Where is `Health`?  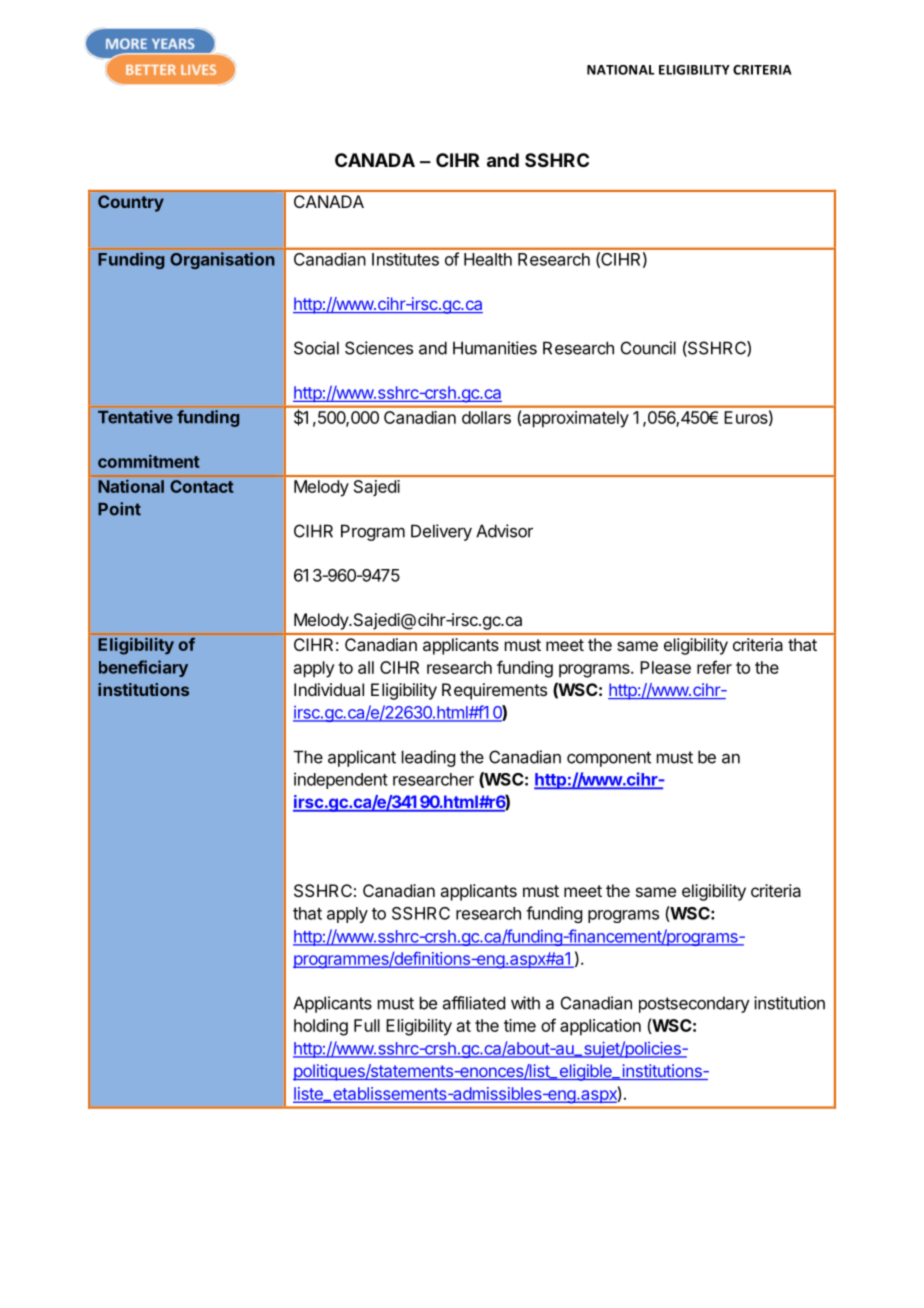
Health is located at coordinates (488, 259).
